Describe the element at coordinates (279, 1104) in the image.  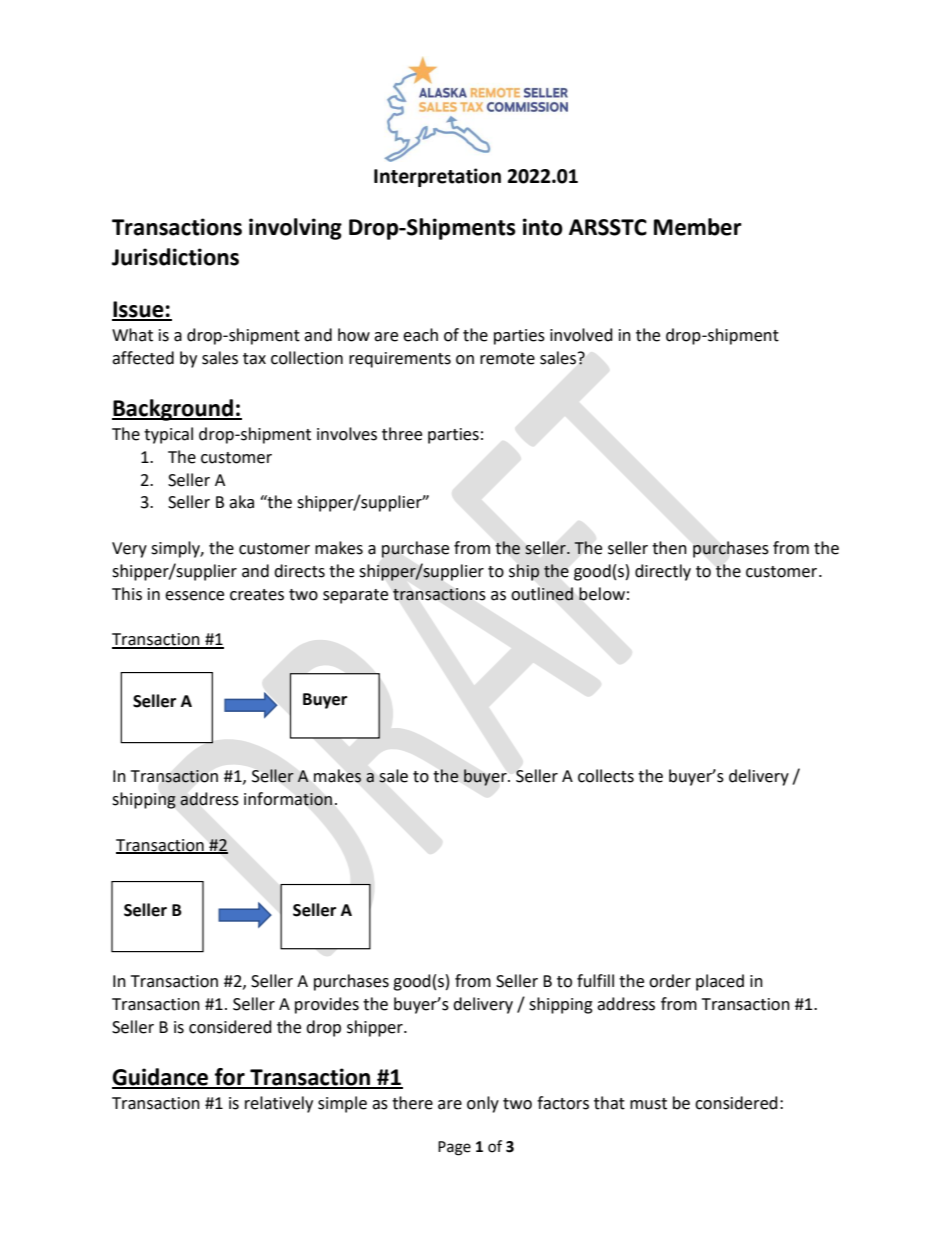
I see `relatively` at that location.
